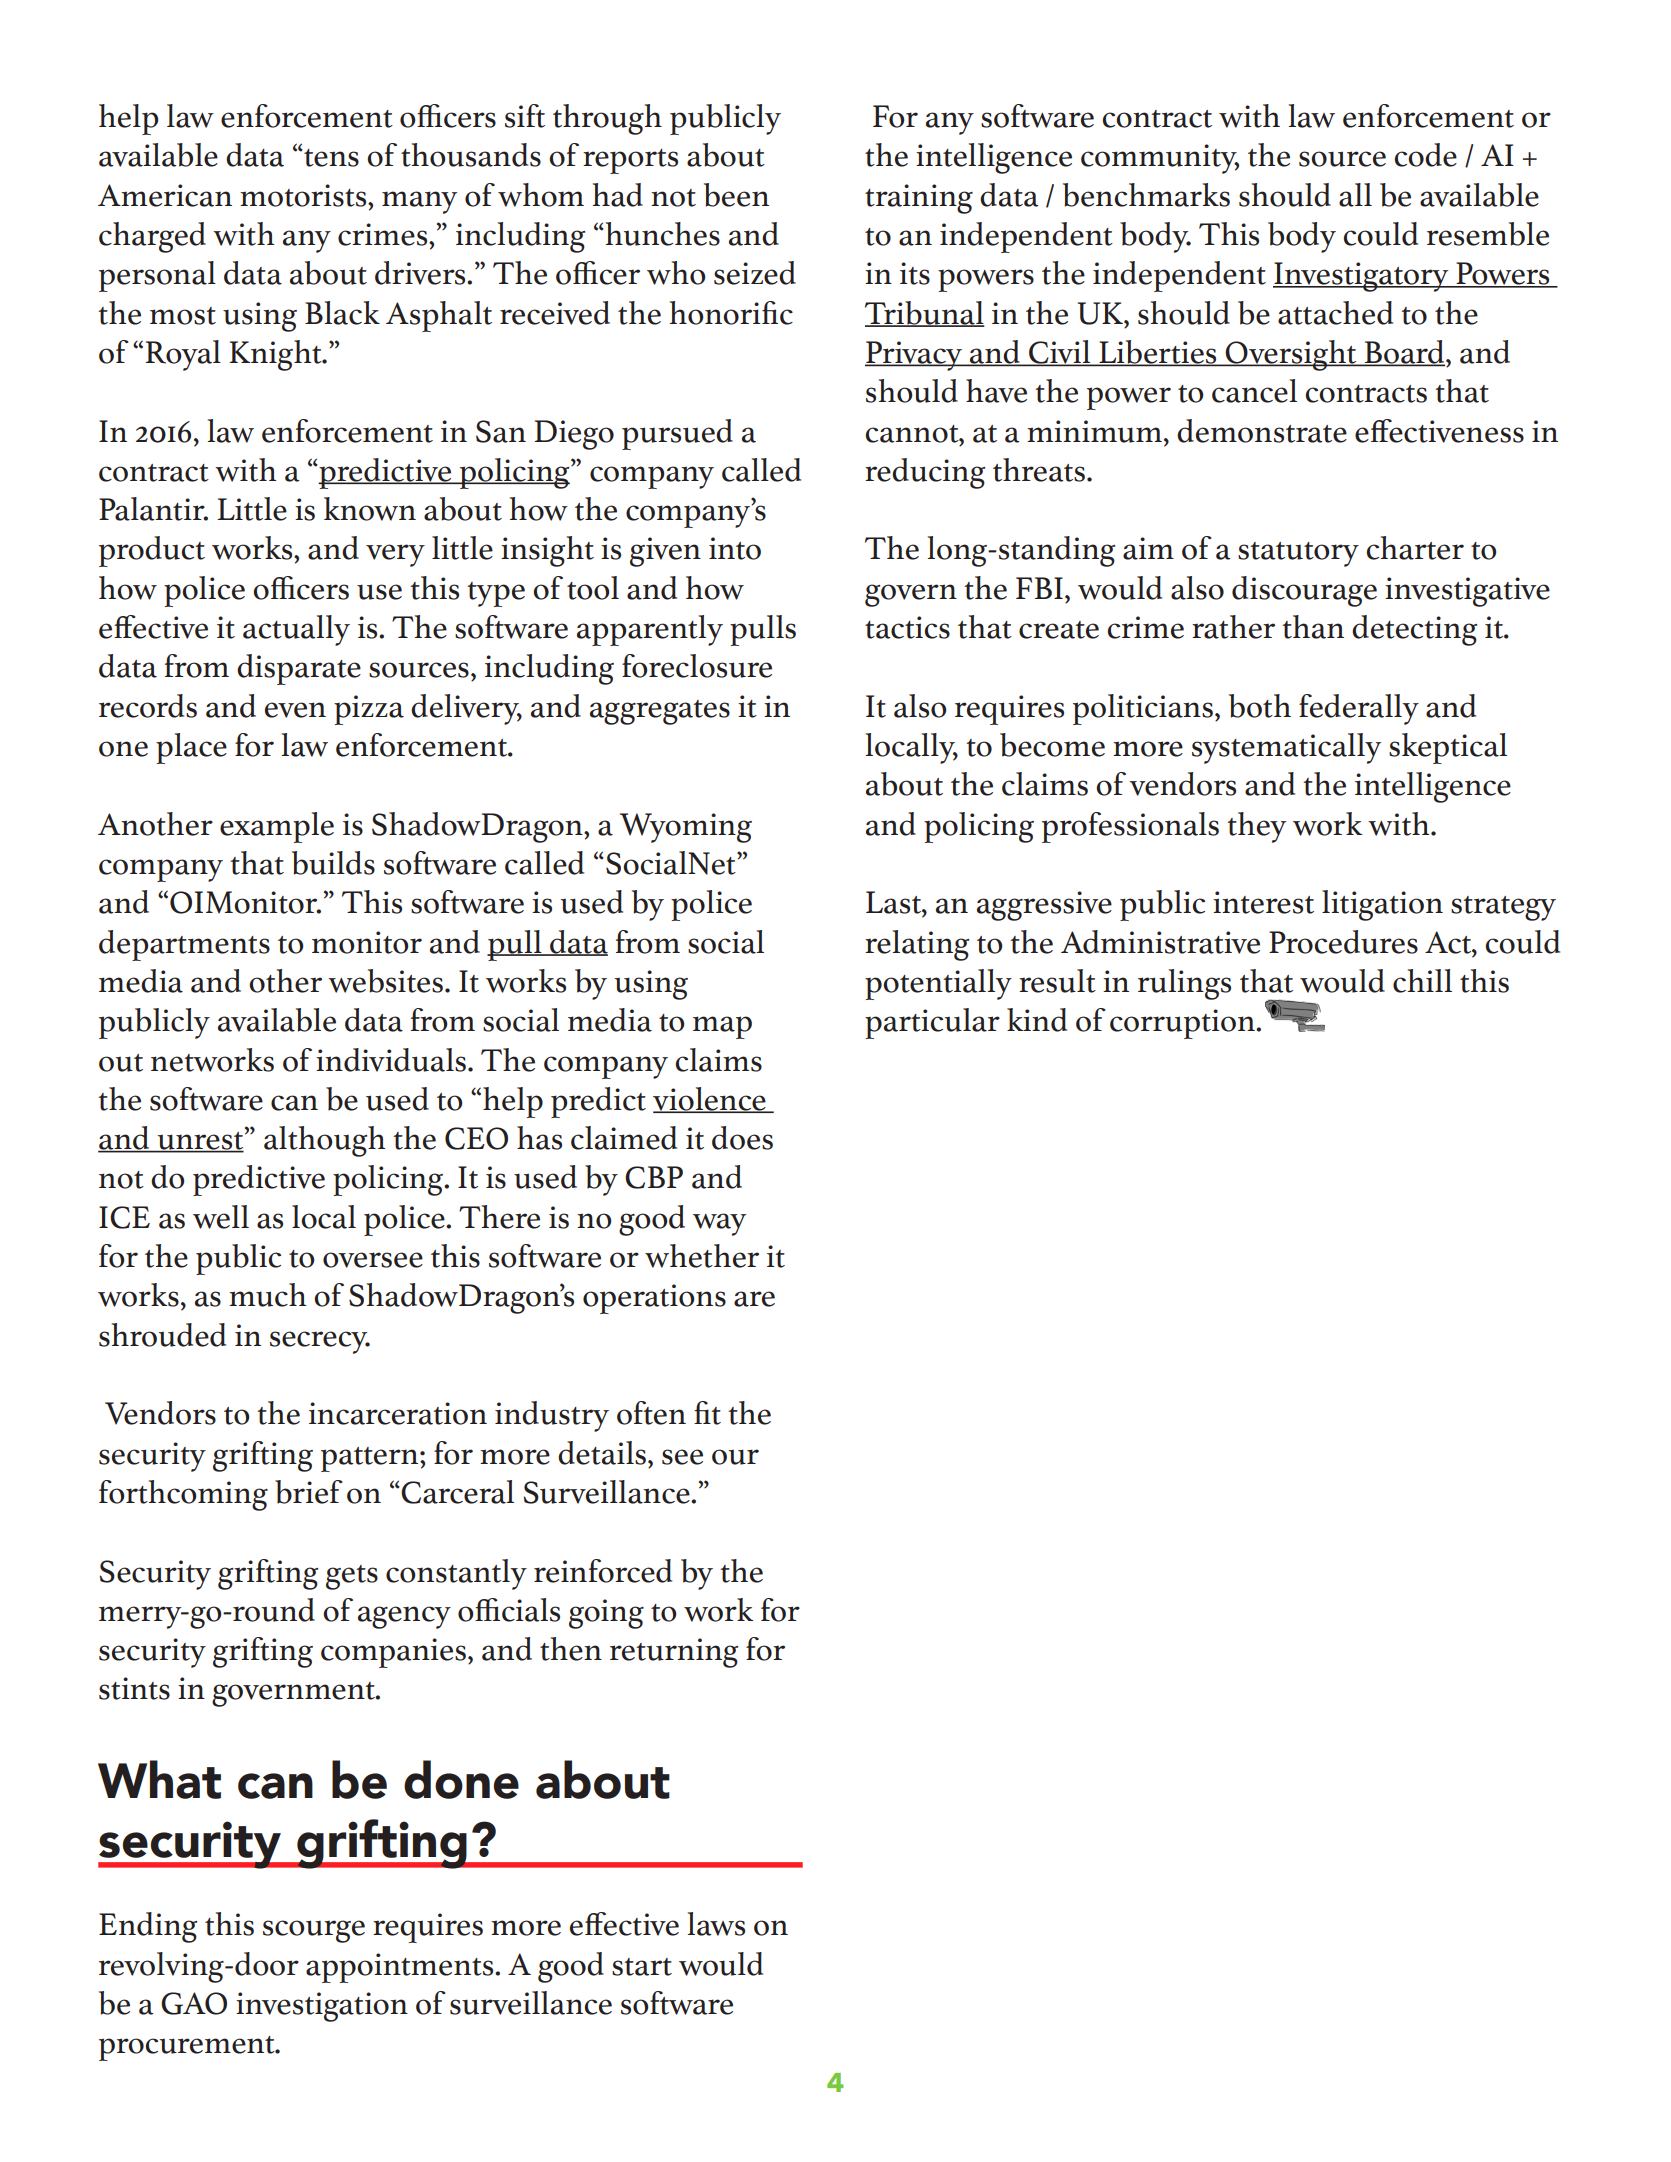 The image size is (1671, 2162). What do you see at coordinates (1286, 748) in the image?
I see `systematically` at bounding box center [1286, 748].
